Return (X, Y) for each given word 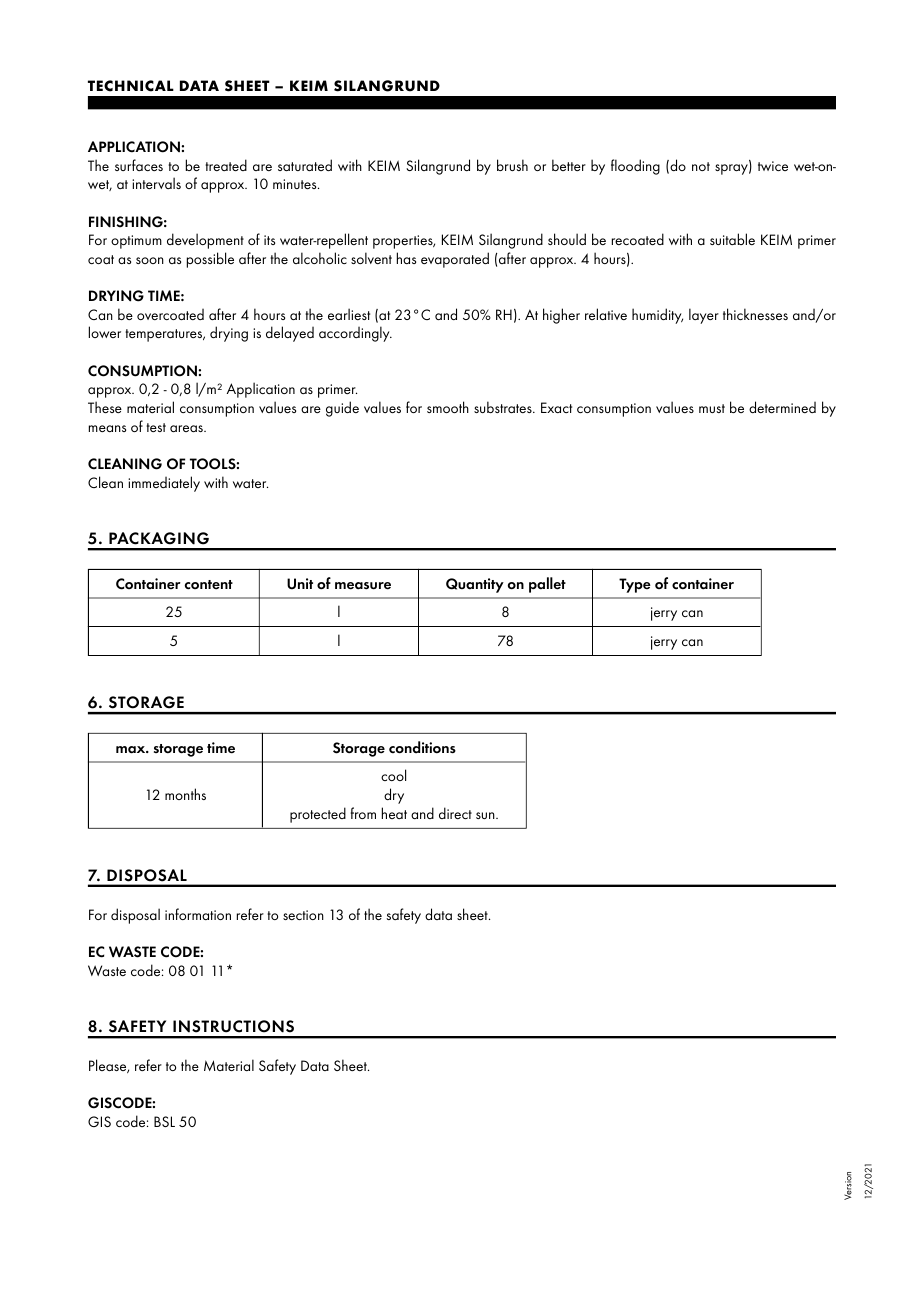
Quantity (475, 585)
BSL (164, 1121)
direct (455, 813)
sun (486, 815)
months (185, 794)
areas (187, 428)
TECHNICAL (131, 86)
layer (704, 316)
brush (512, 165)
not (701, 166)
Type (635, 585)
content (209, 585)
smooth (448, 407)
